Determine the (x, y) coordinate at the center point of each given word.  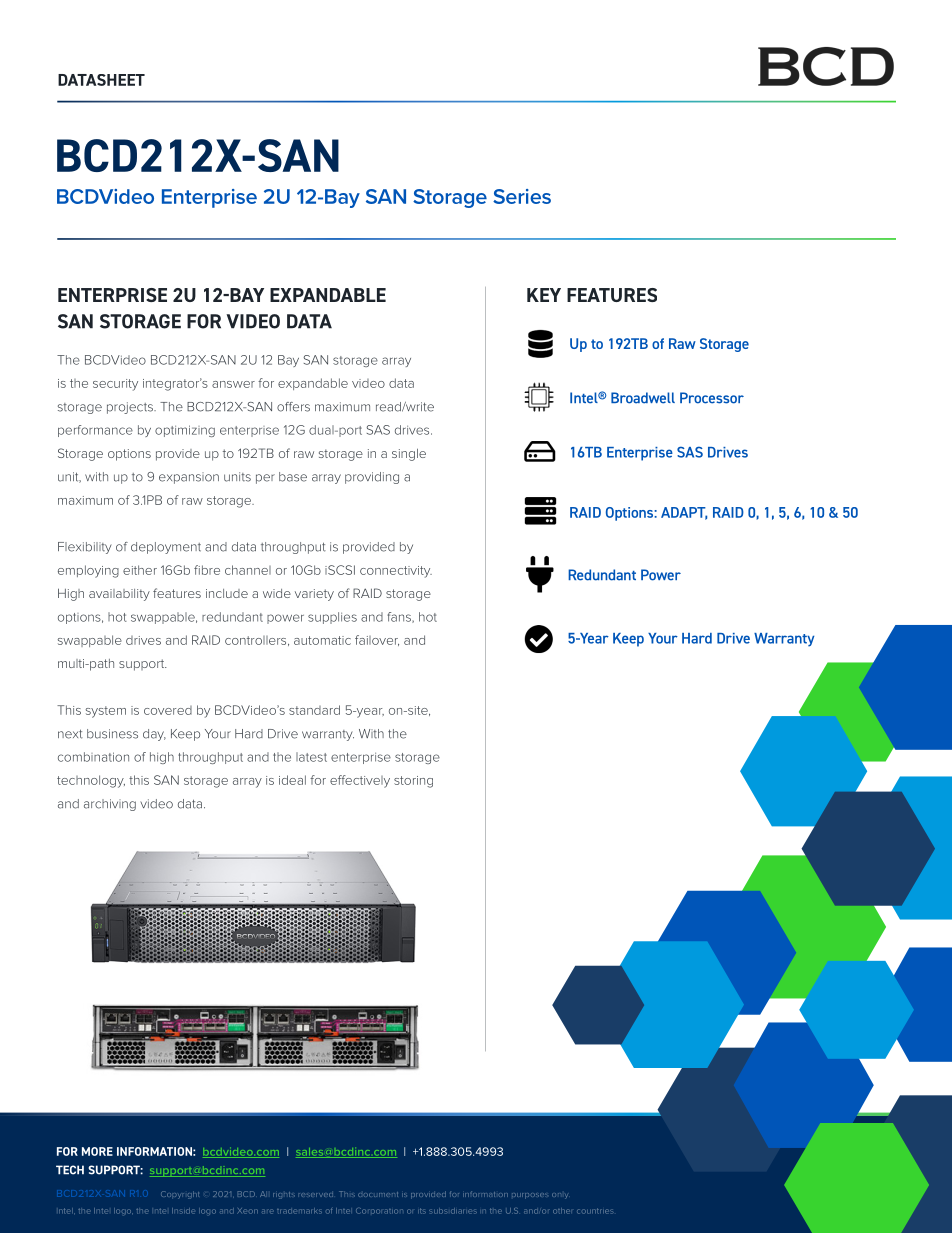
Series (522, 196)
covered (168, 710)
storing (413, 782)
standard (314, 710)
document (378, 1194)
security (115, 385)
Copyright (180, 1195)
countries (595, 1211)
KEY (544, 295)
